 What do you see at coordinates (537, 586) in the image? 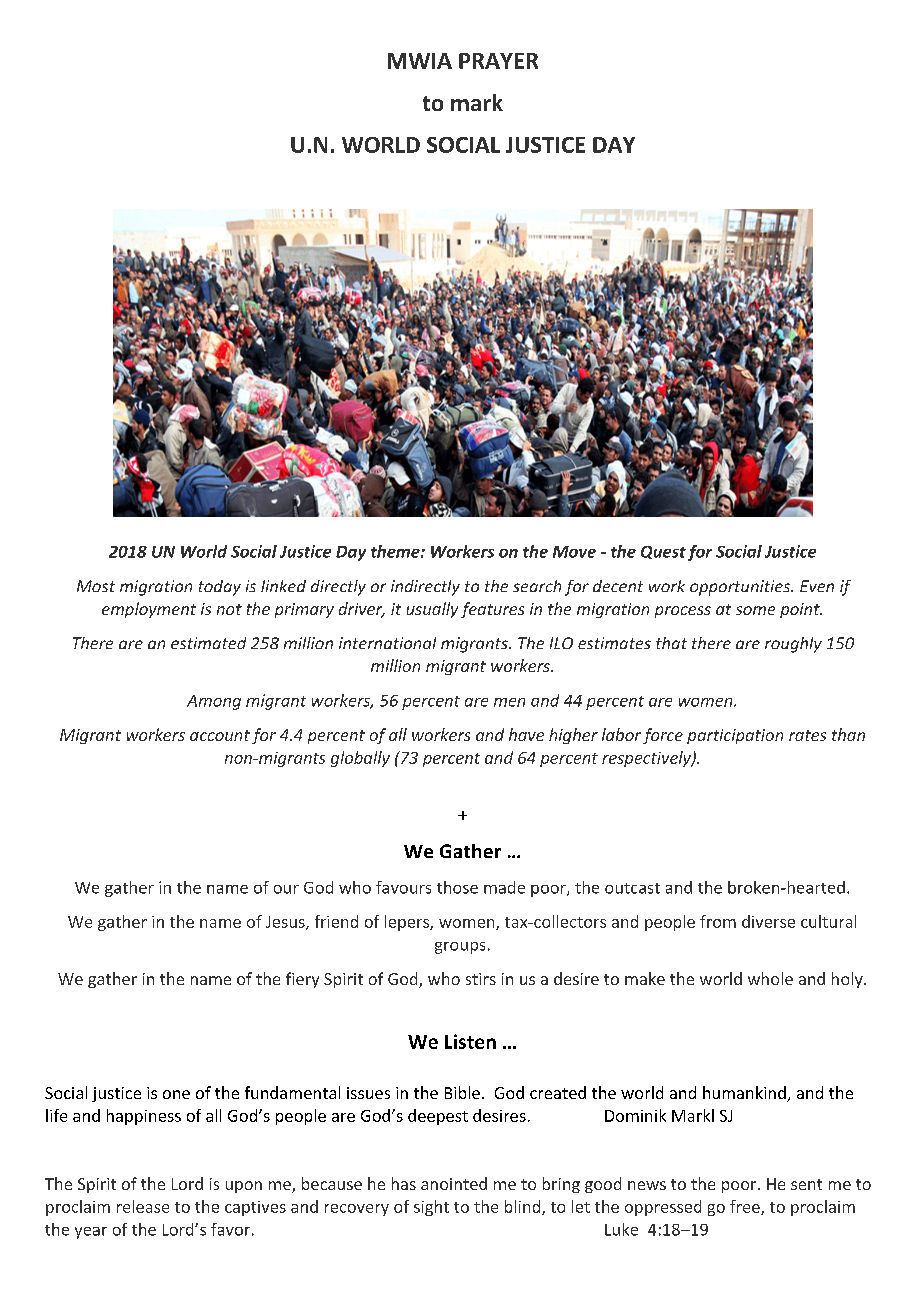
I see `search` at bounding box center [537, 586].
